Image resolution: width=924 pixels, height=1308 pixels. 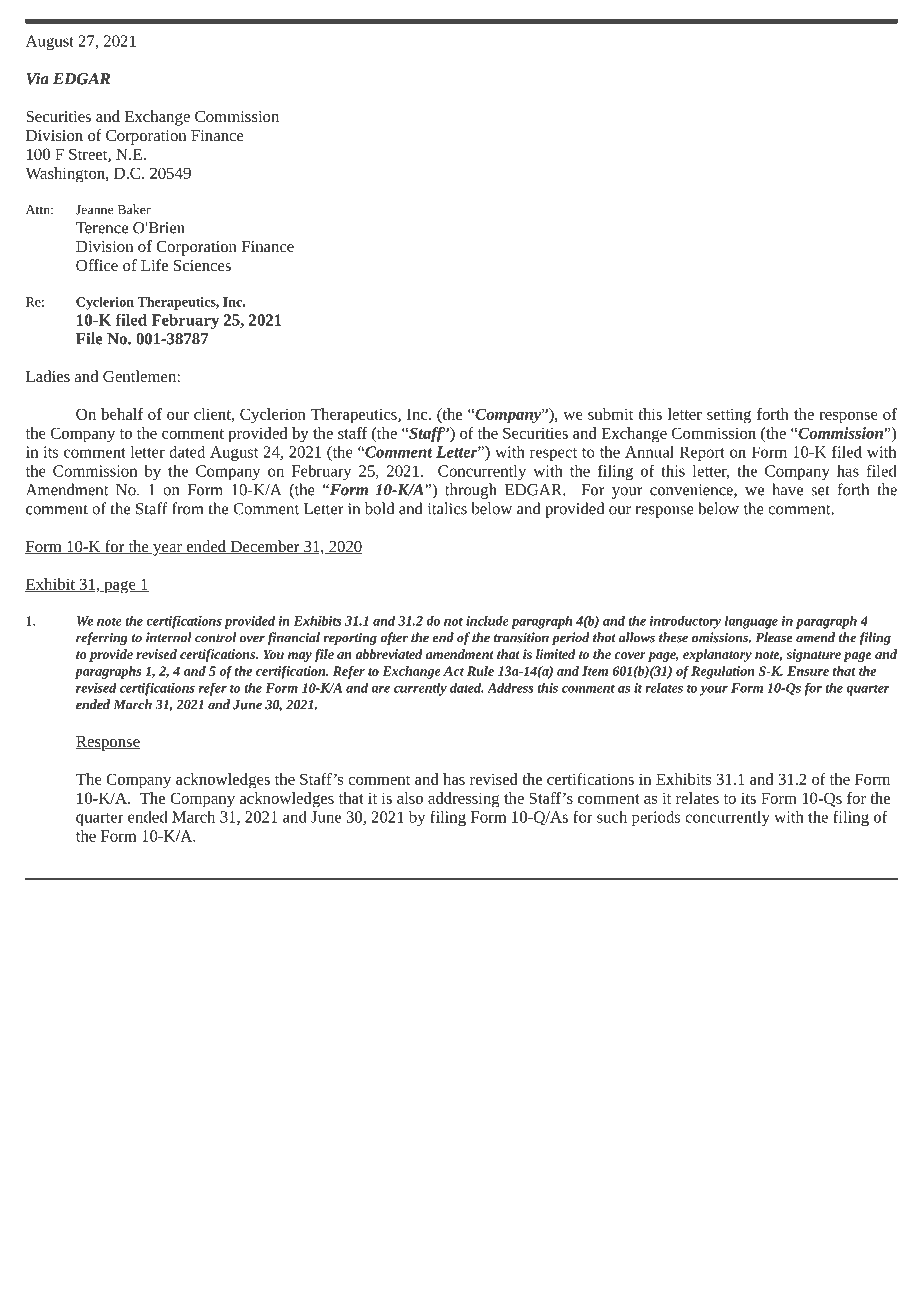 I want to click on setting, so click(x=729, y=416).
